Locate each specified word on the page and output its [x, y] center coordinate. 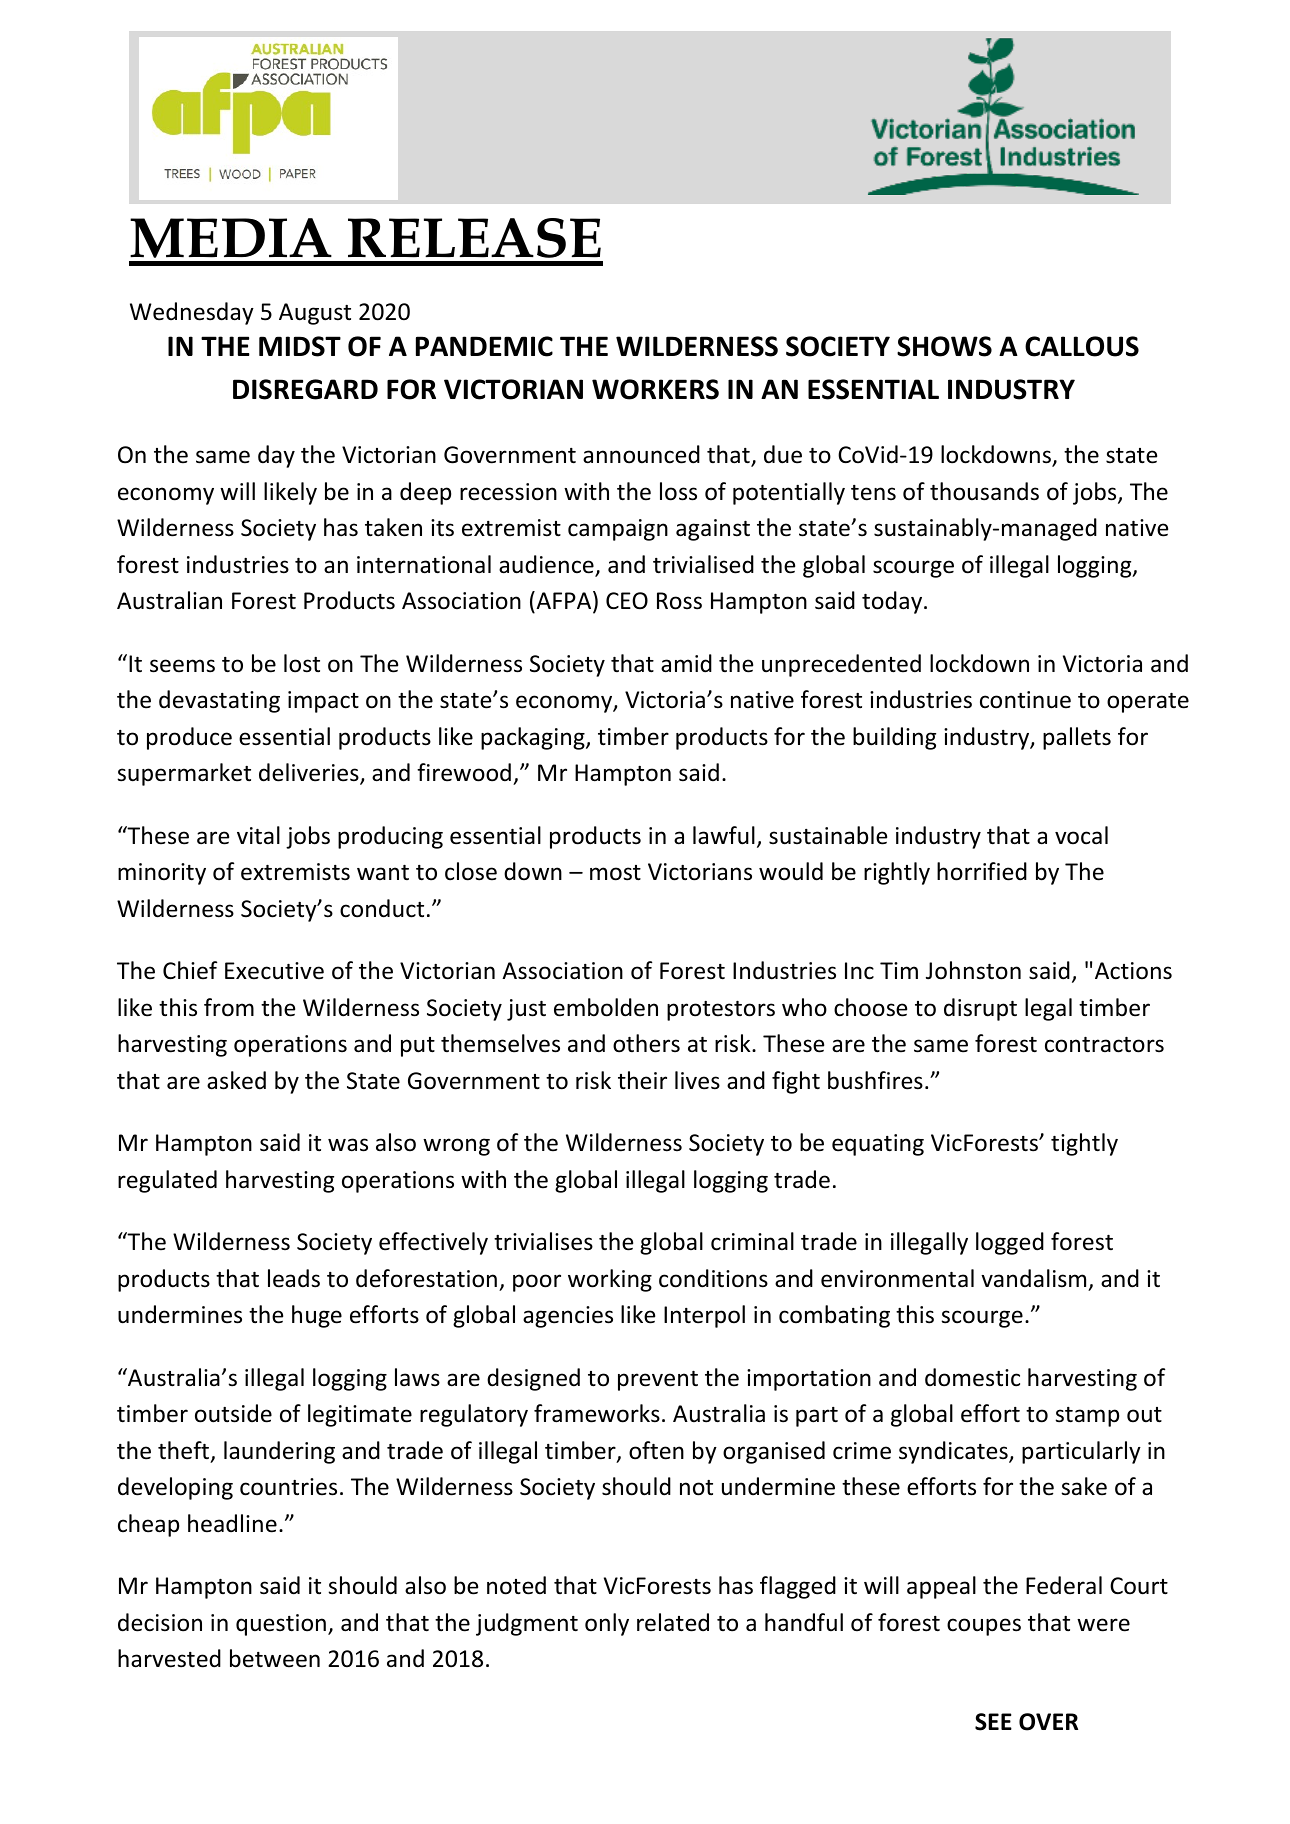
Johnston [973, 970]
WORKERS [655, 389]
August [315, 314]
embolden [606, 1007]
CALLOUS [1082, 346]
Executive [274, 971]
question [281, 1625]
